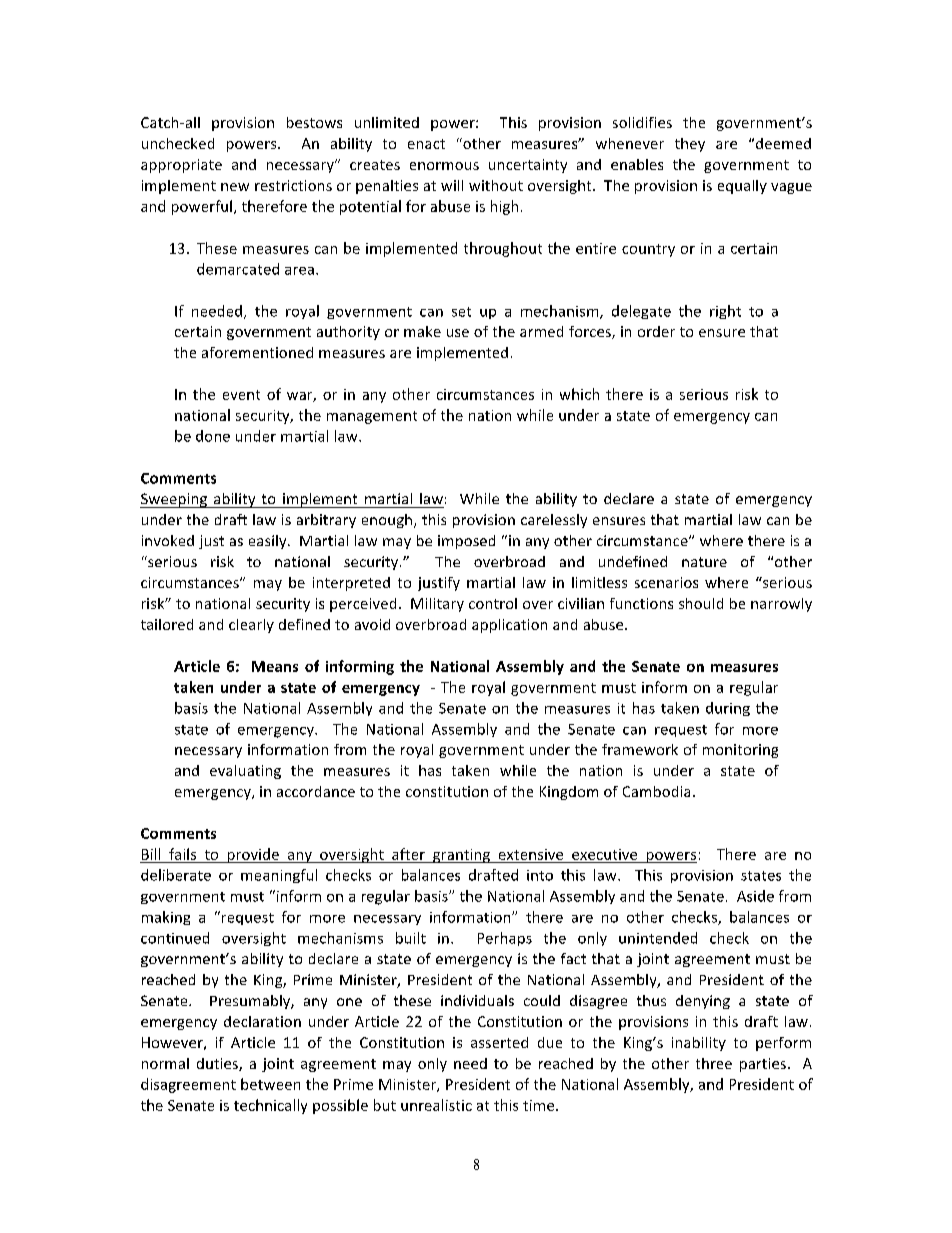  Describe the element at coordinates (218, 1064) in the page. I see `duties` at that location.
